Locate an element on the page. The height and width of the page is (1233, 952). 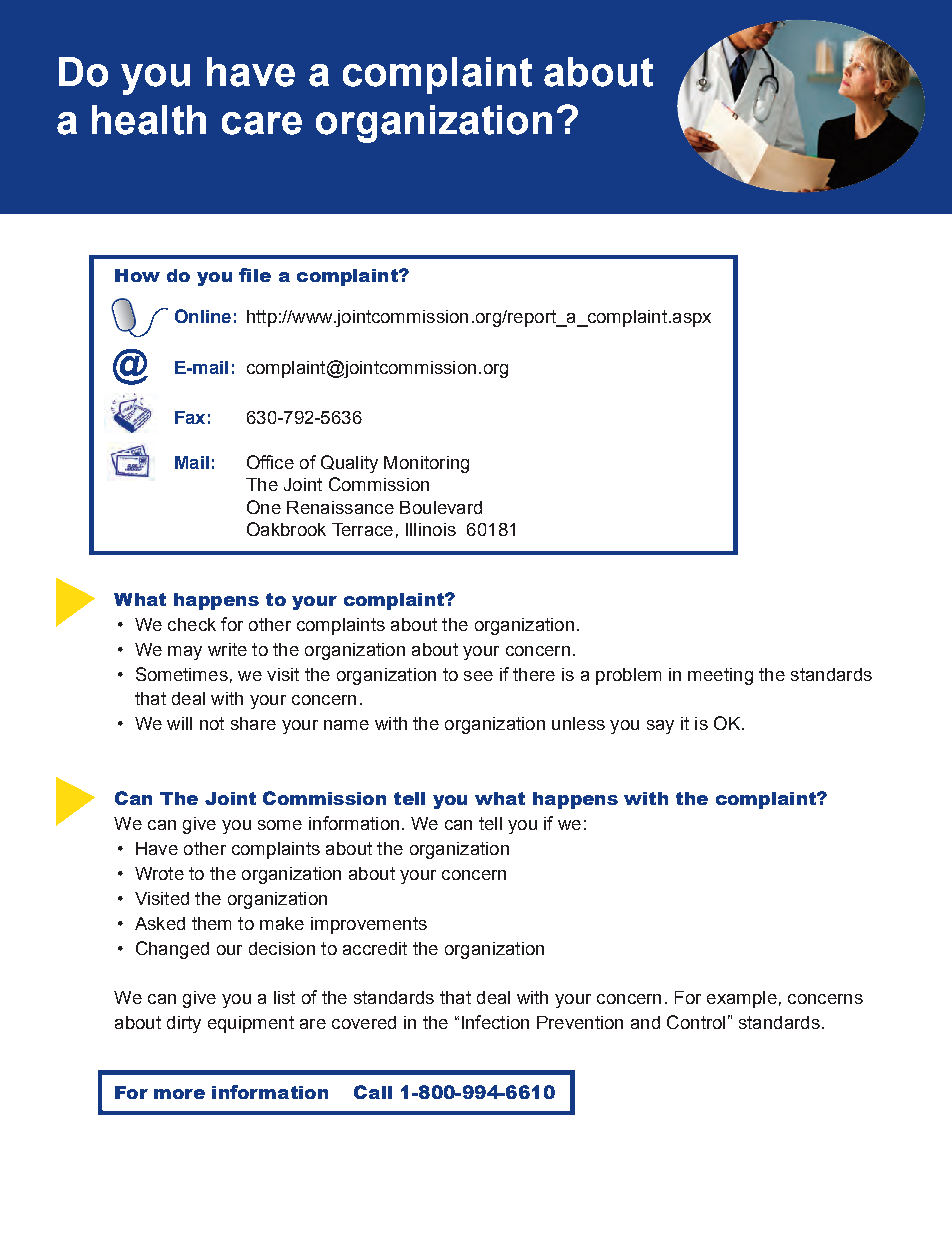
see is located at coordinates (478, 676).
